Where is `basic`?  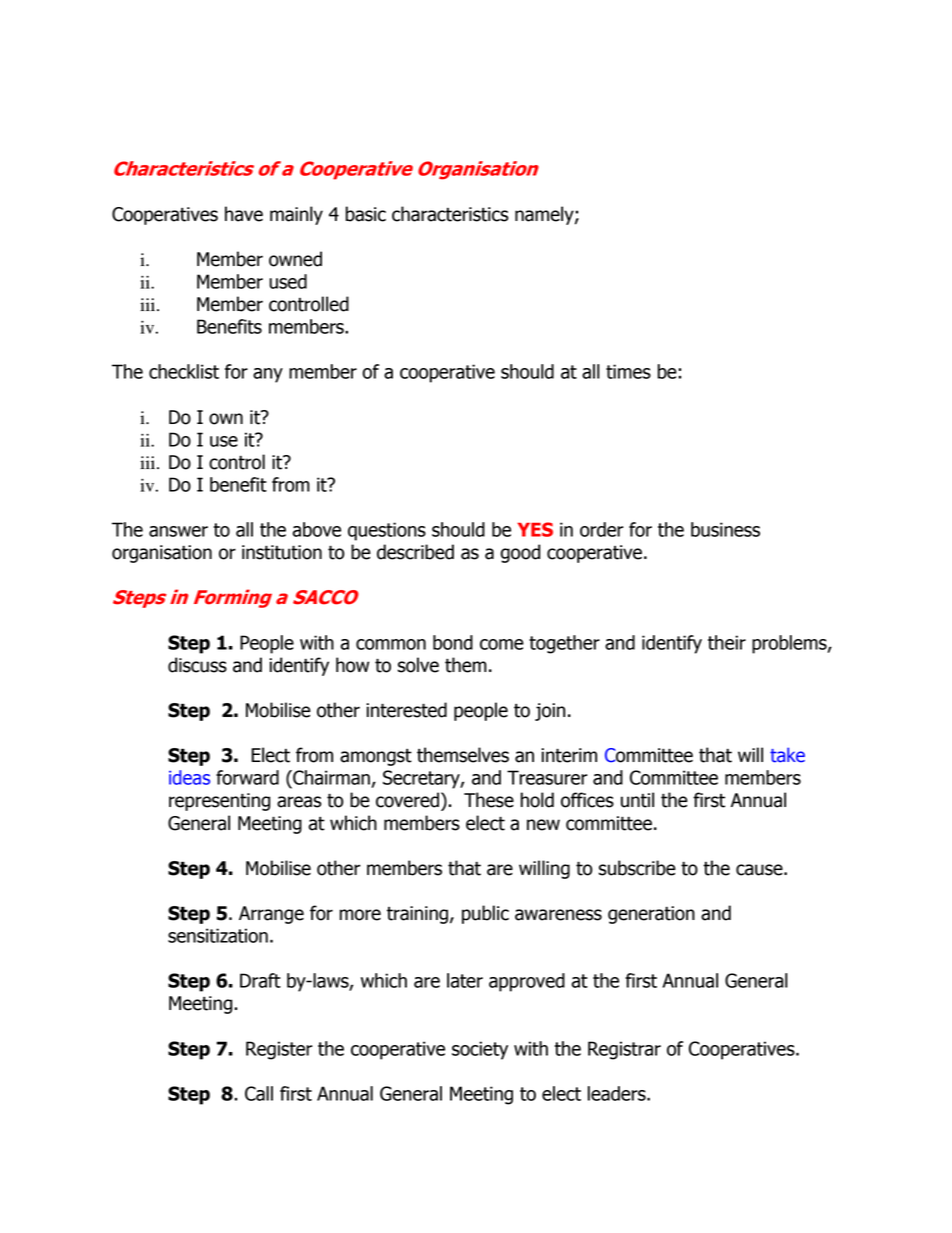 basic is located at coordinates (366, 214).
